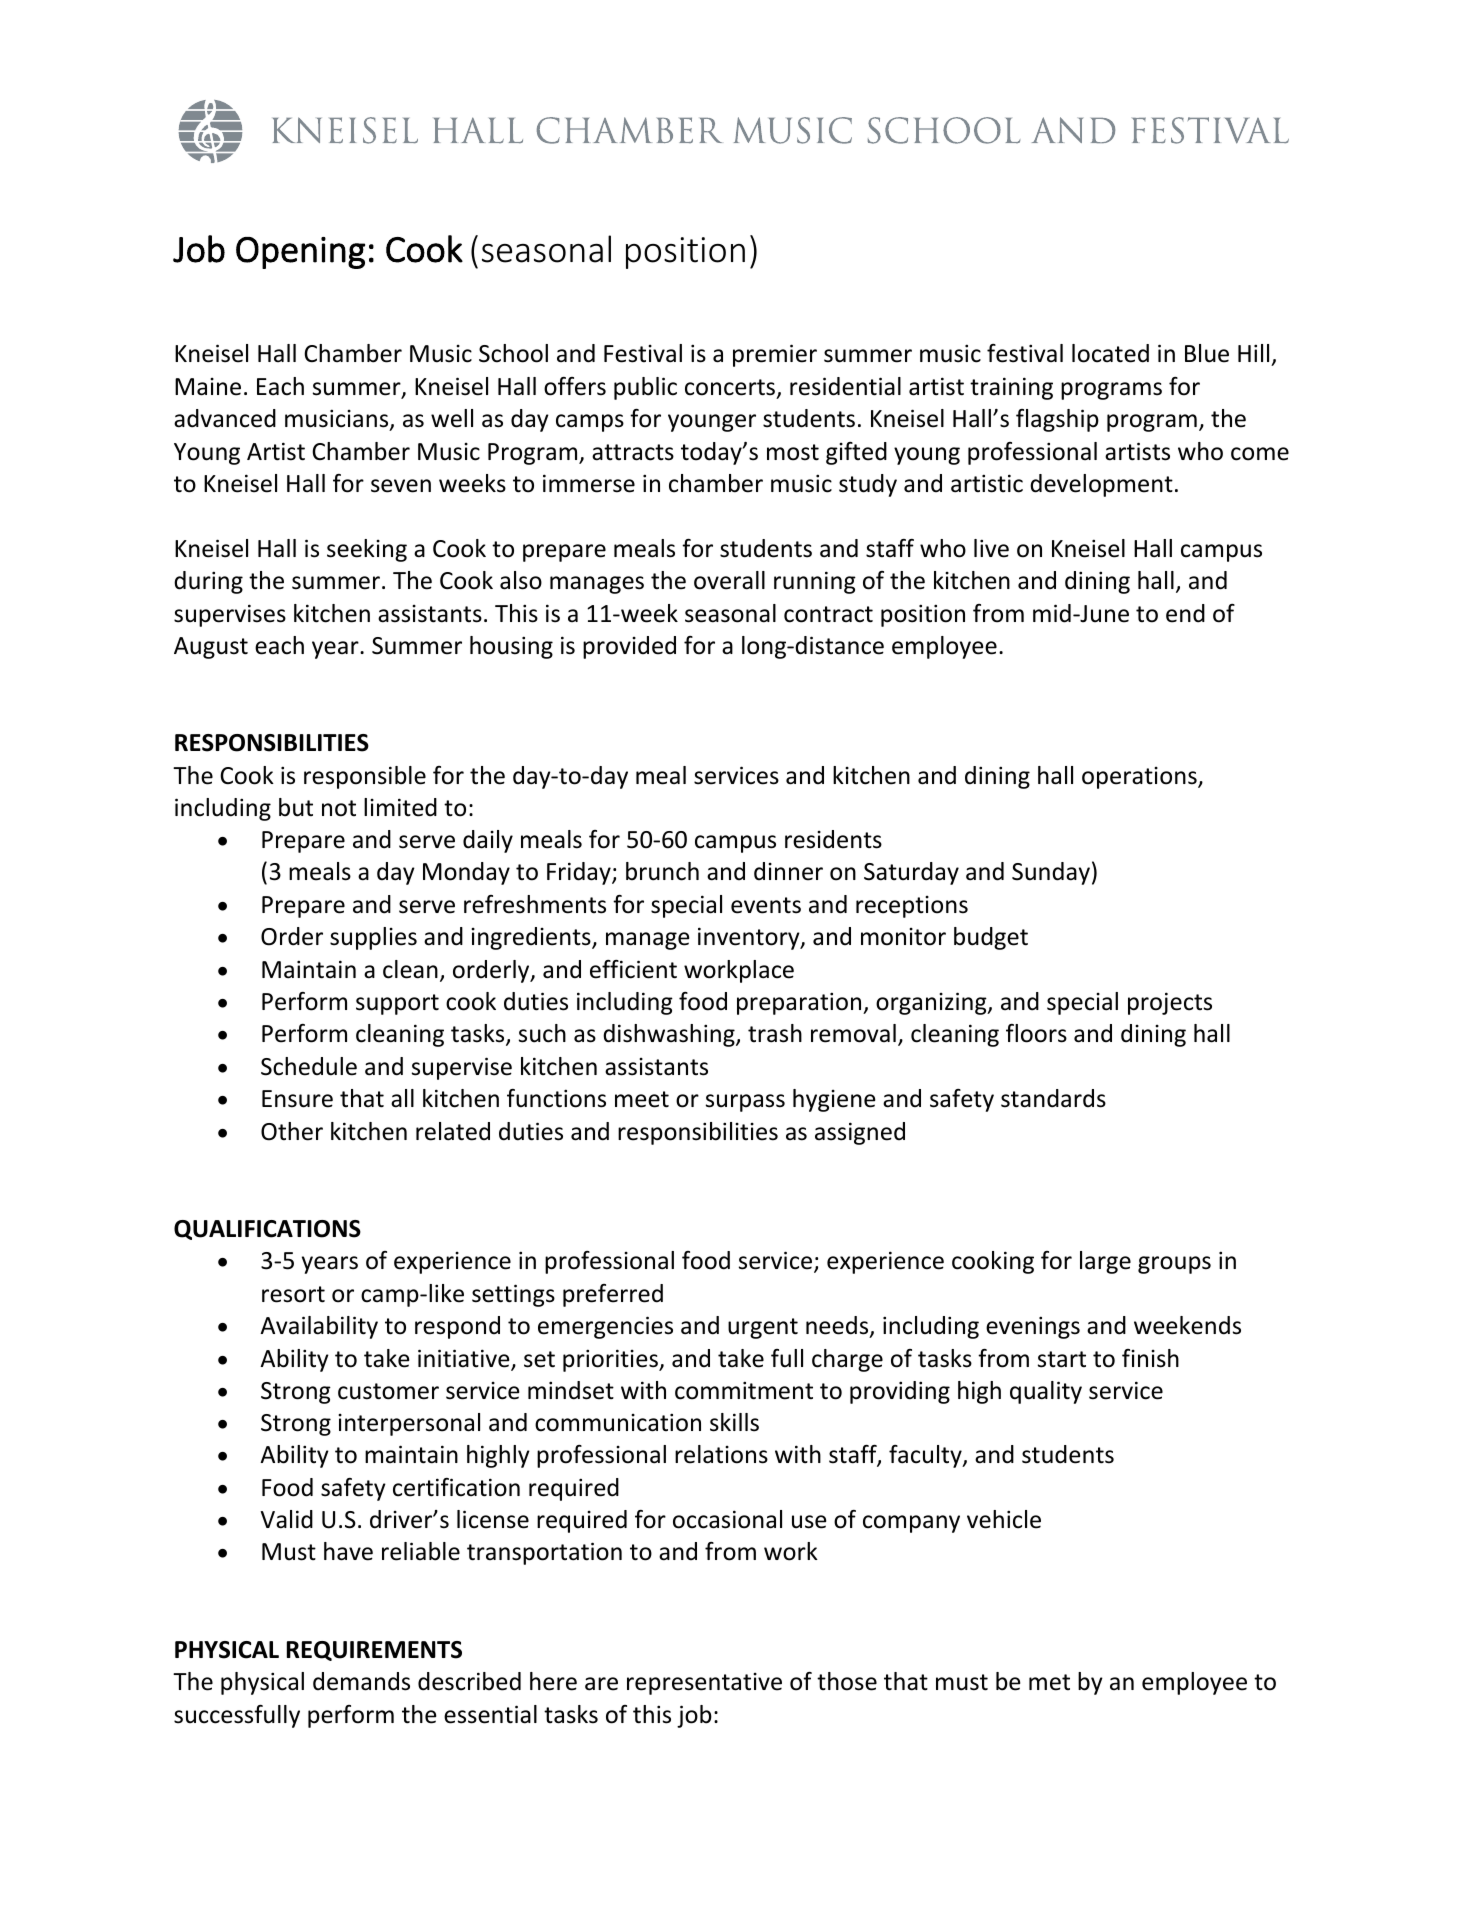 The image size is (1476, 1910). What do you see at coordinates (704, 1684) in the document?
I see `representative` at bounding box center [704, 1684].
